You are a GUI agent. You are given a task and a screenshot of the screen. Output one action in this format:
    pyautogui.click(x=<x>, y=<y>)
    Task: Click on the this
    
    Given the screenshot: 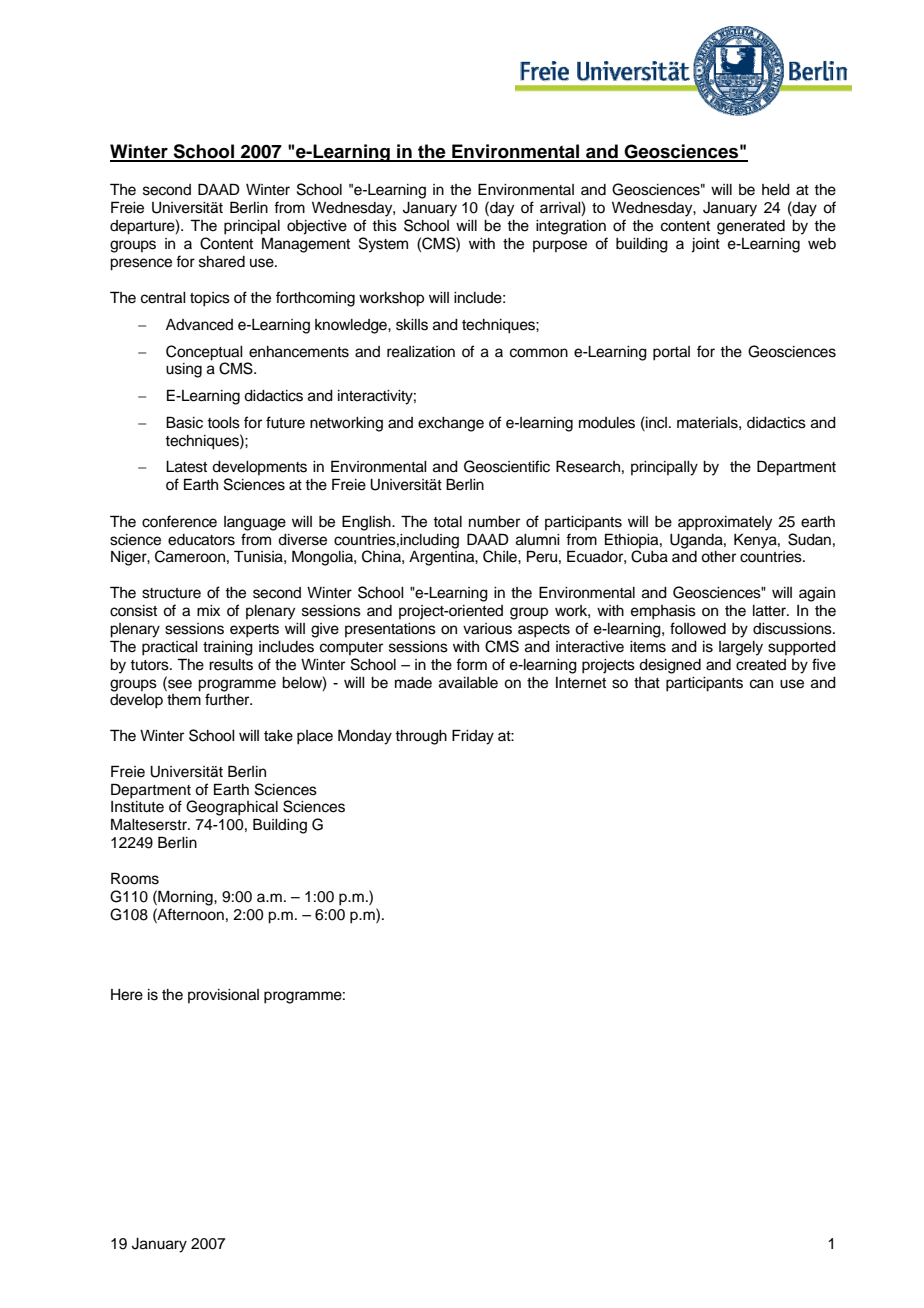 What is the action you would take?
    pyautogui.click(x=384, y=226)
